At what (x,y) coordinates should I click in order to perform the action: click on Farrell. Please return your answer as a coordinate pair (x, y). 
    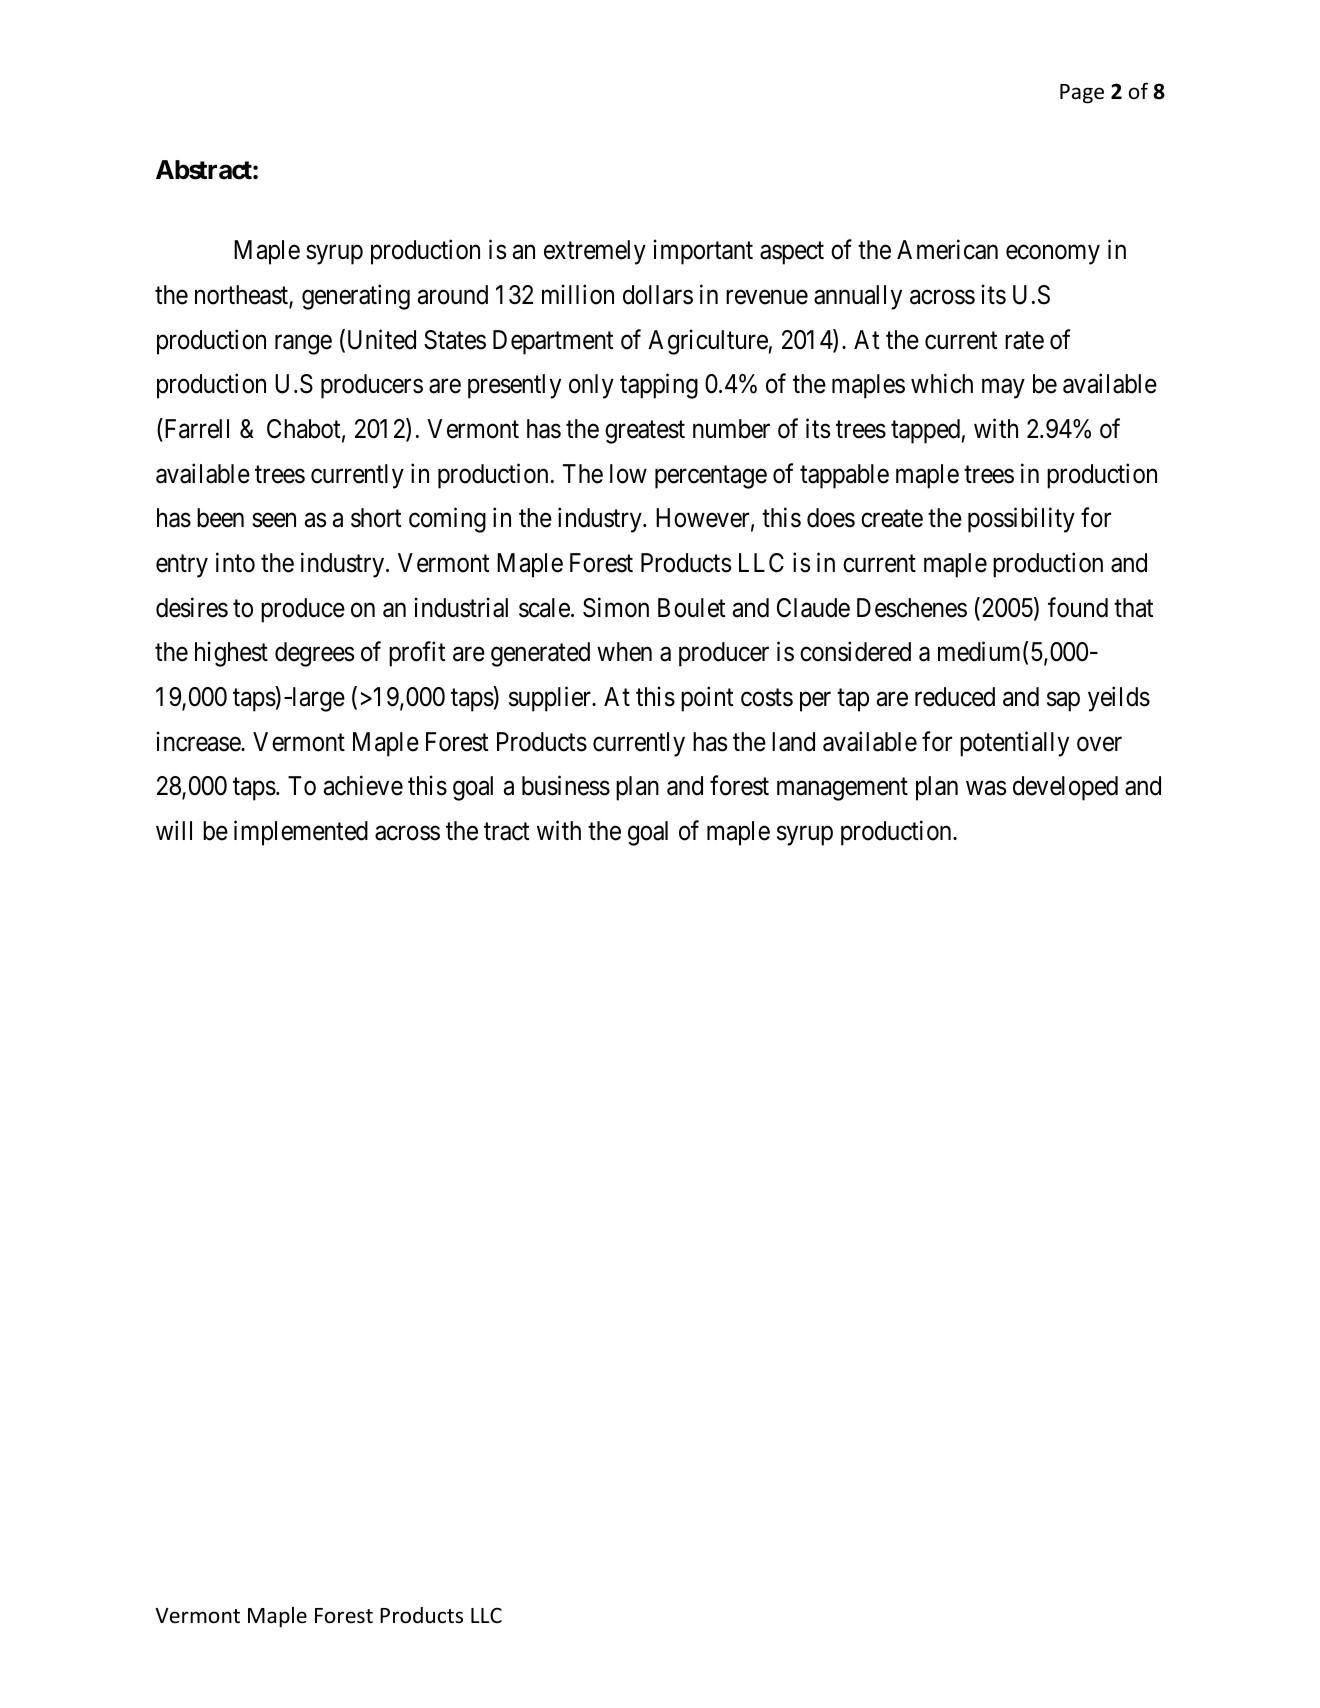
    Looking at the image, I should click on (195, 428).
